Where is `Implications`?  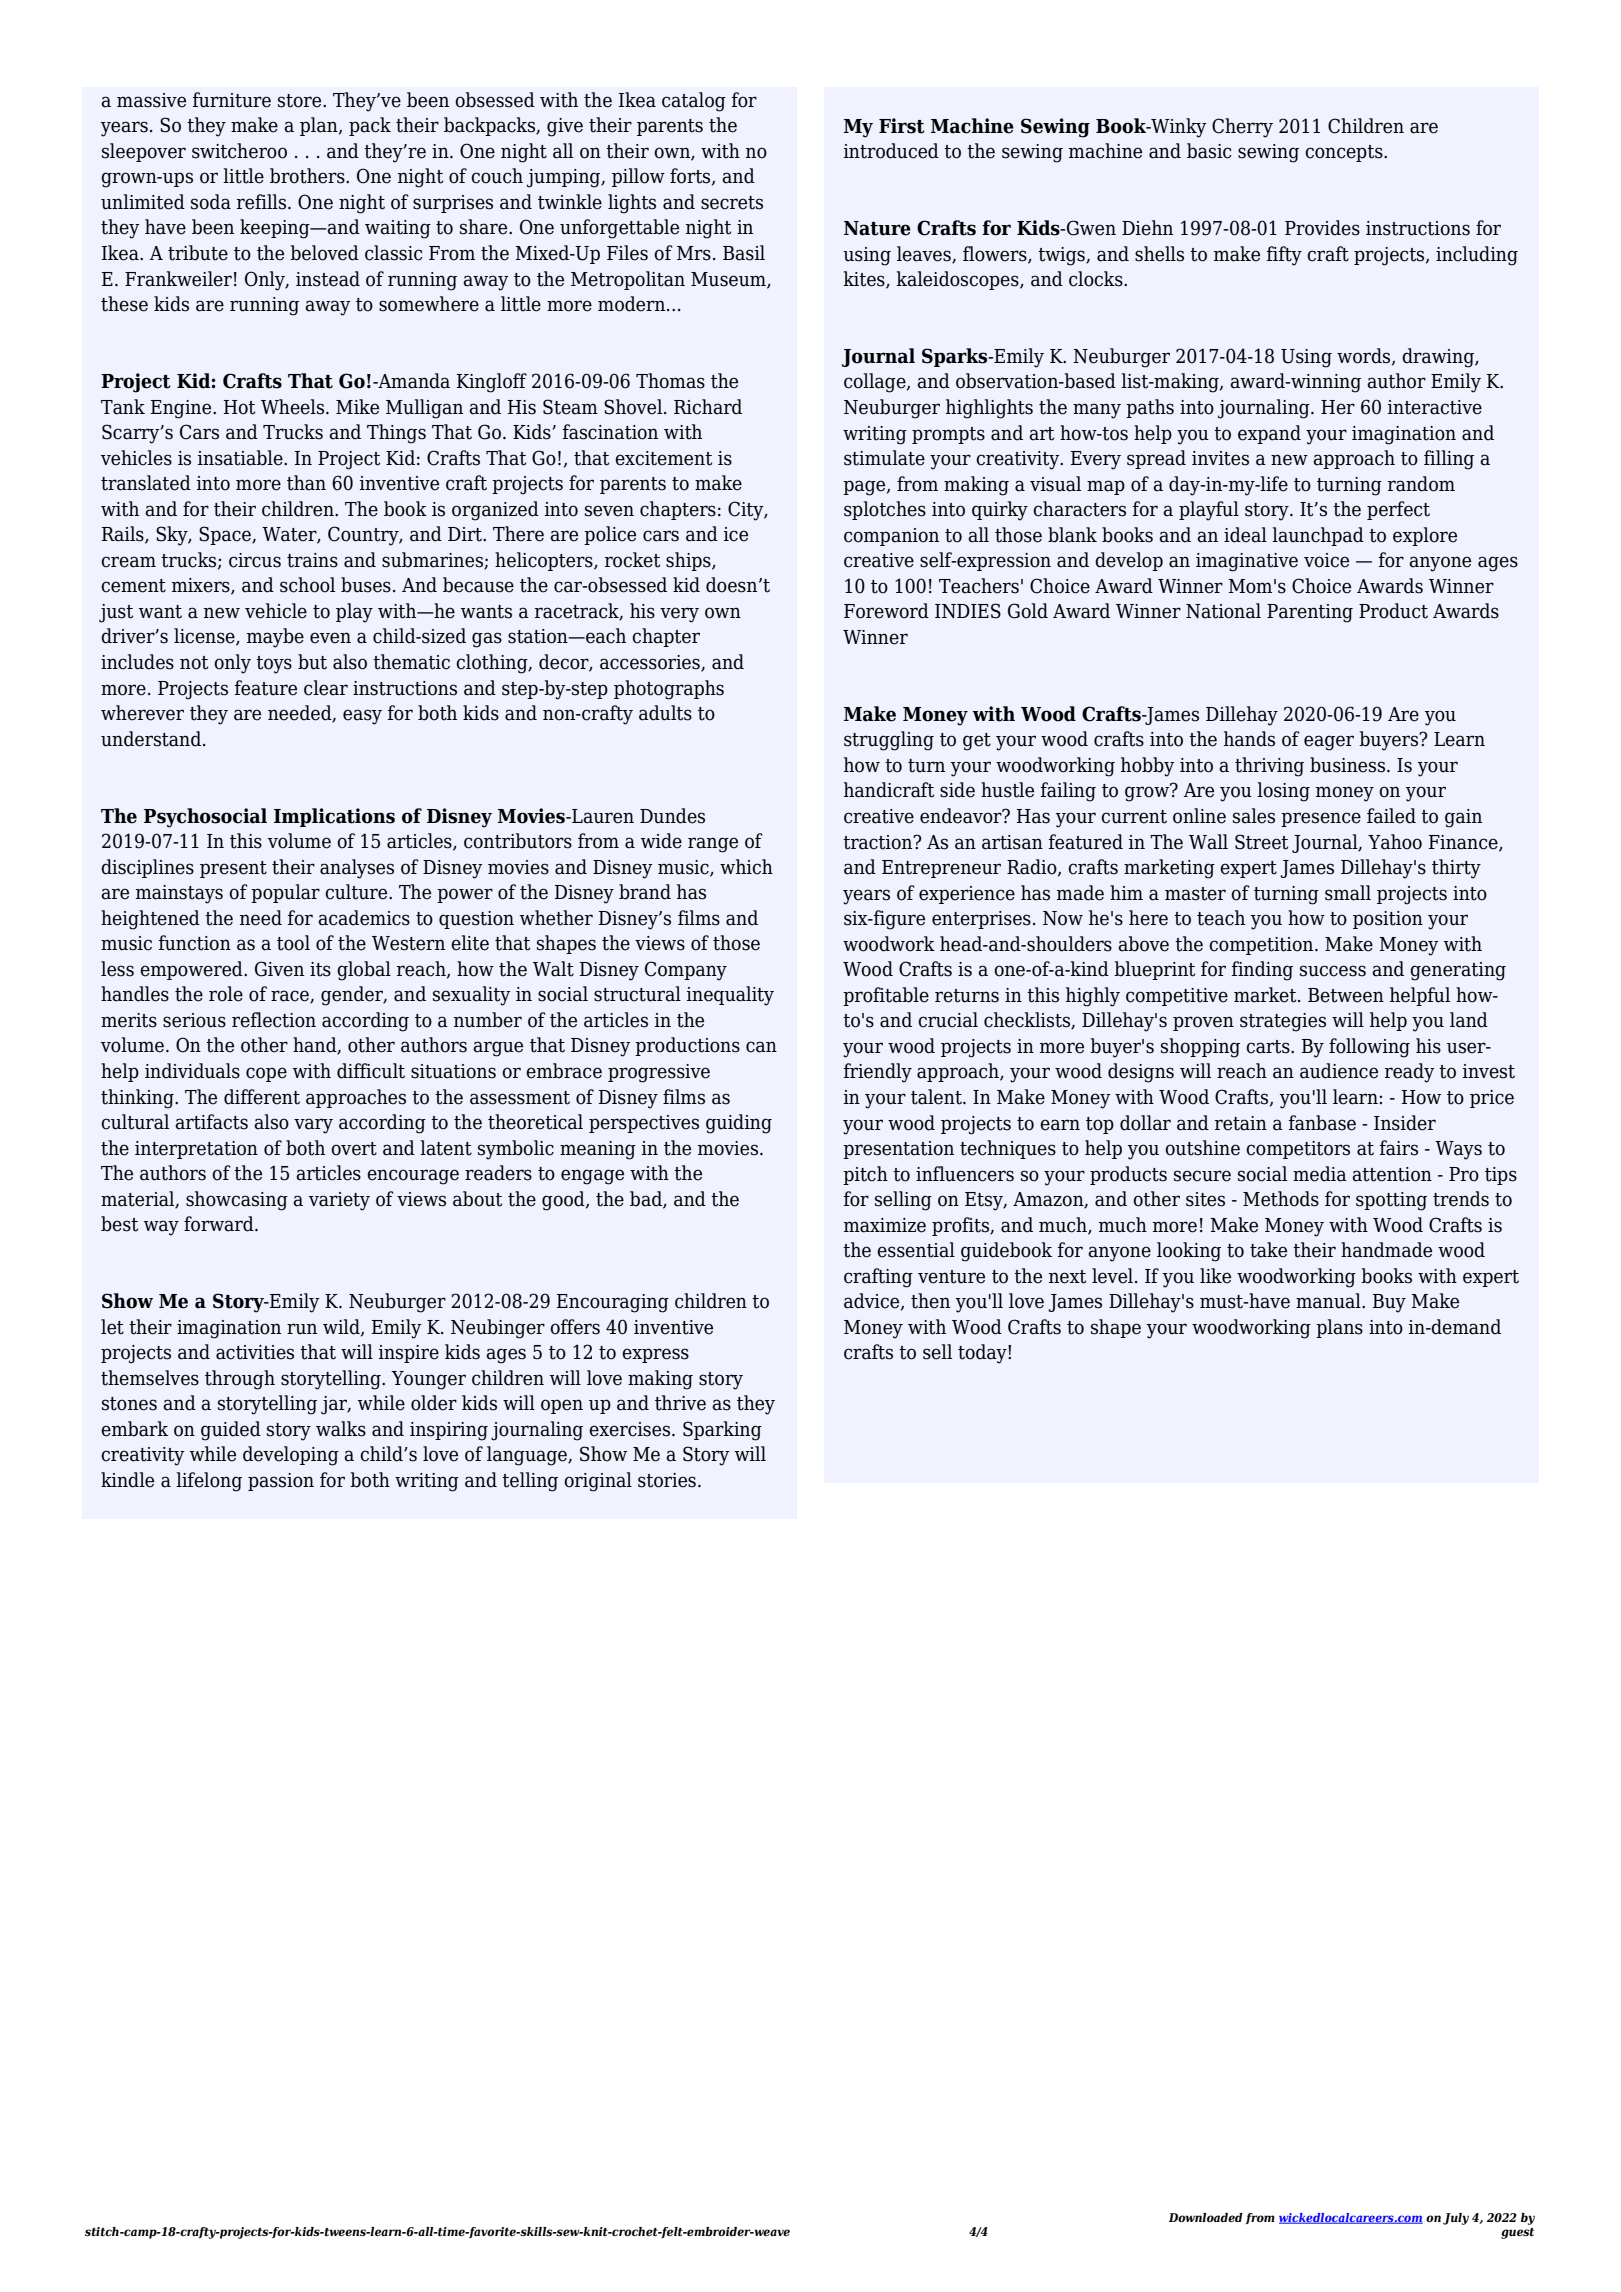 Implications is located at coordinates (334, 817).
